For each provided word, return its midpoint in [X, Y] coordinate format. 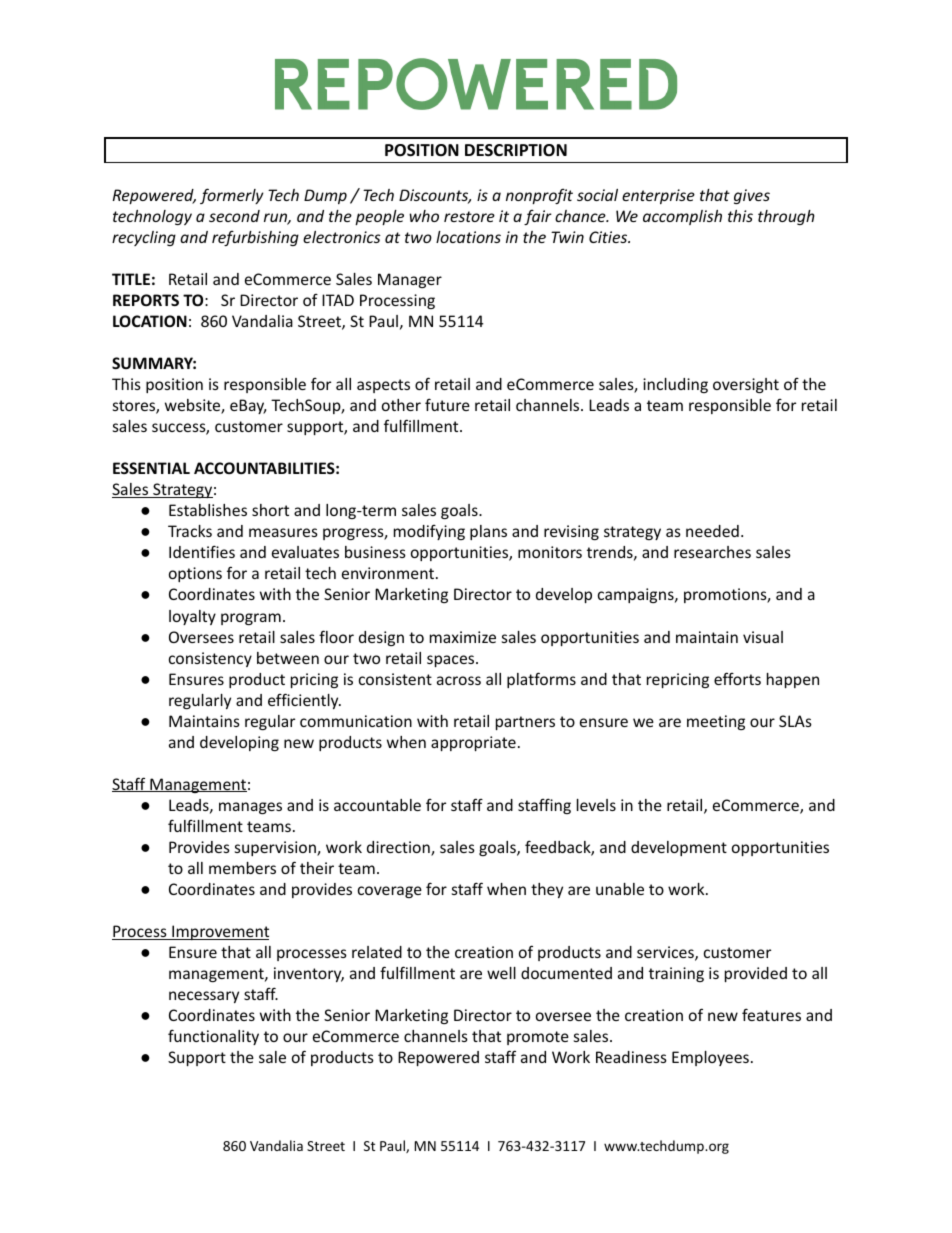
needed [712, 531]
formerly [232, 196]
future [447, 404]
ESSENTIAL [151, 468]
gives [752, 196]
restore [469, 216]
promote [538, 1038]
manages [250, 808]
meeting [716, 722]
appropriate [473, 743]
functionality [213, 1037]
